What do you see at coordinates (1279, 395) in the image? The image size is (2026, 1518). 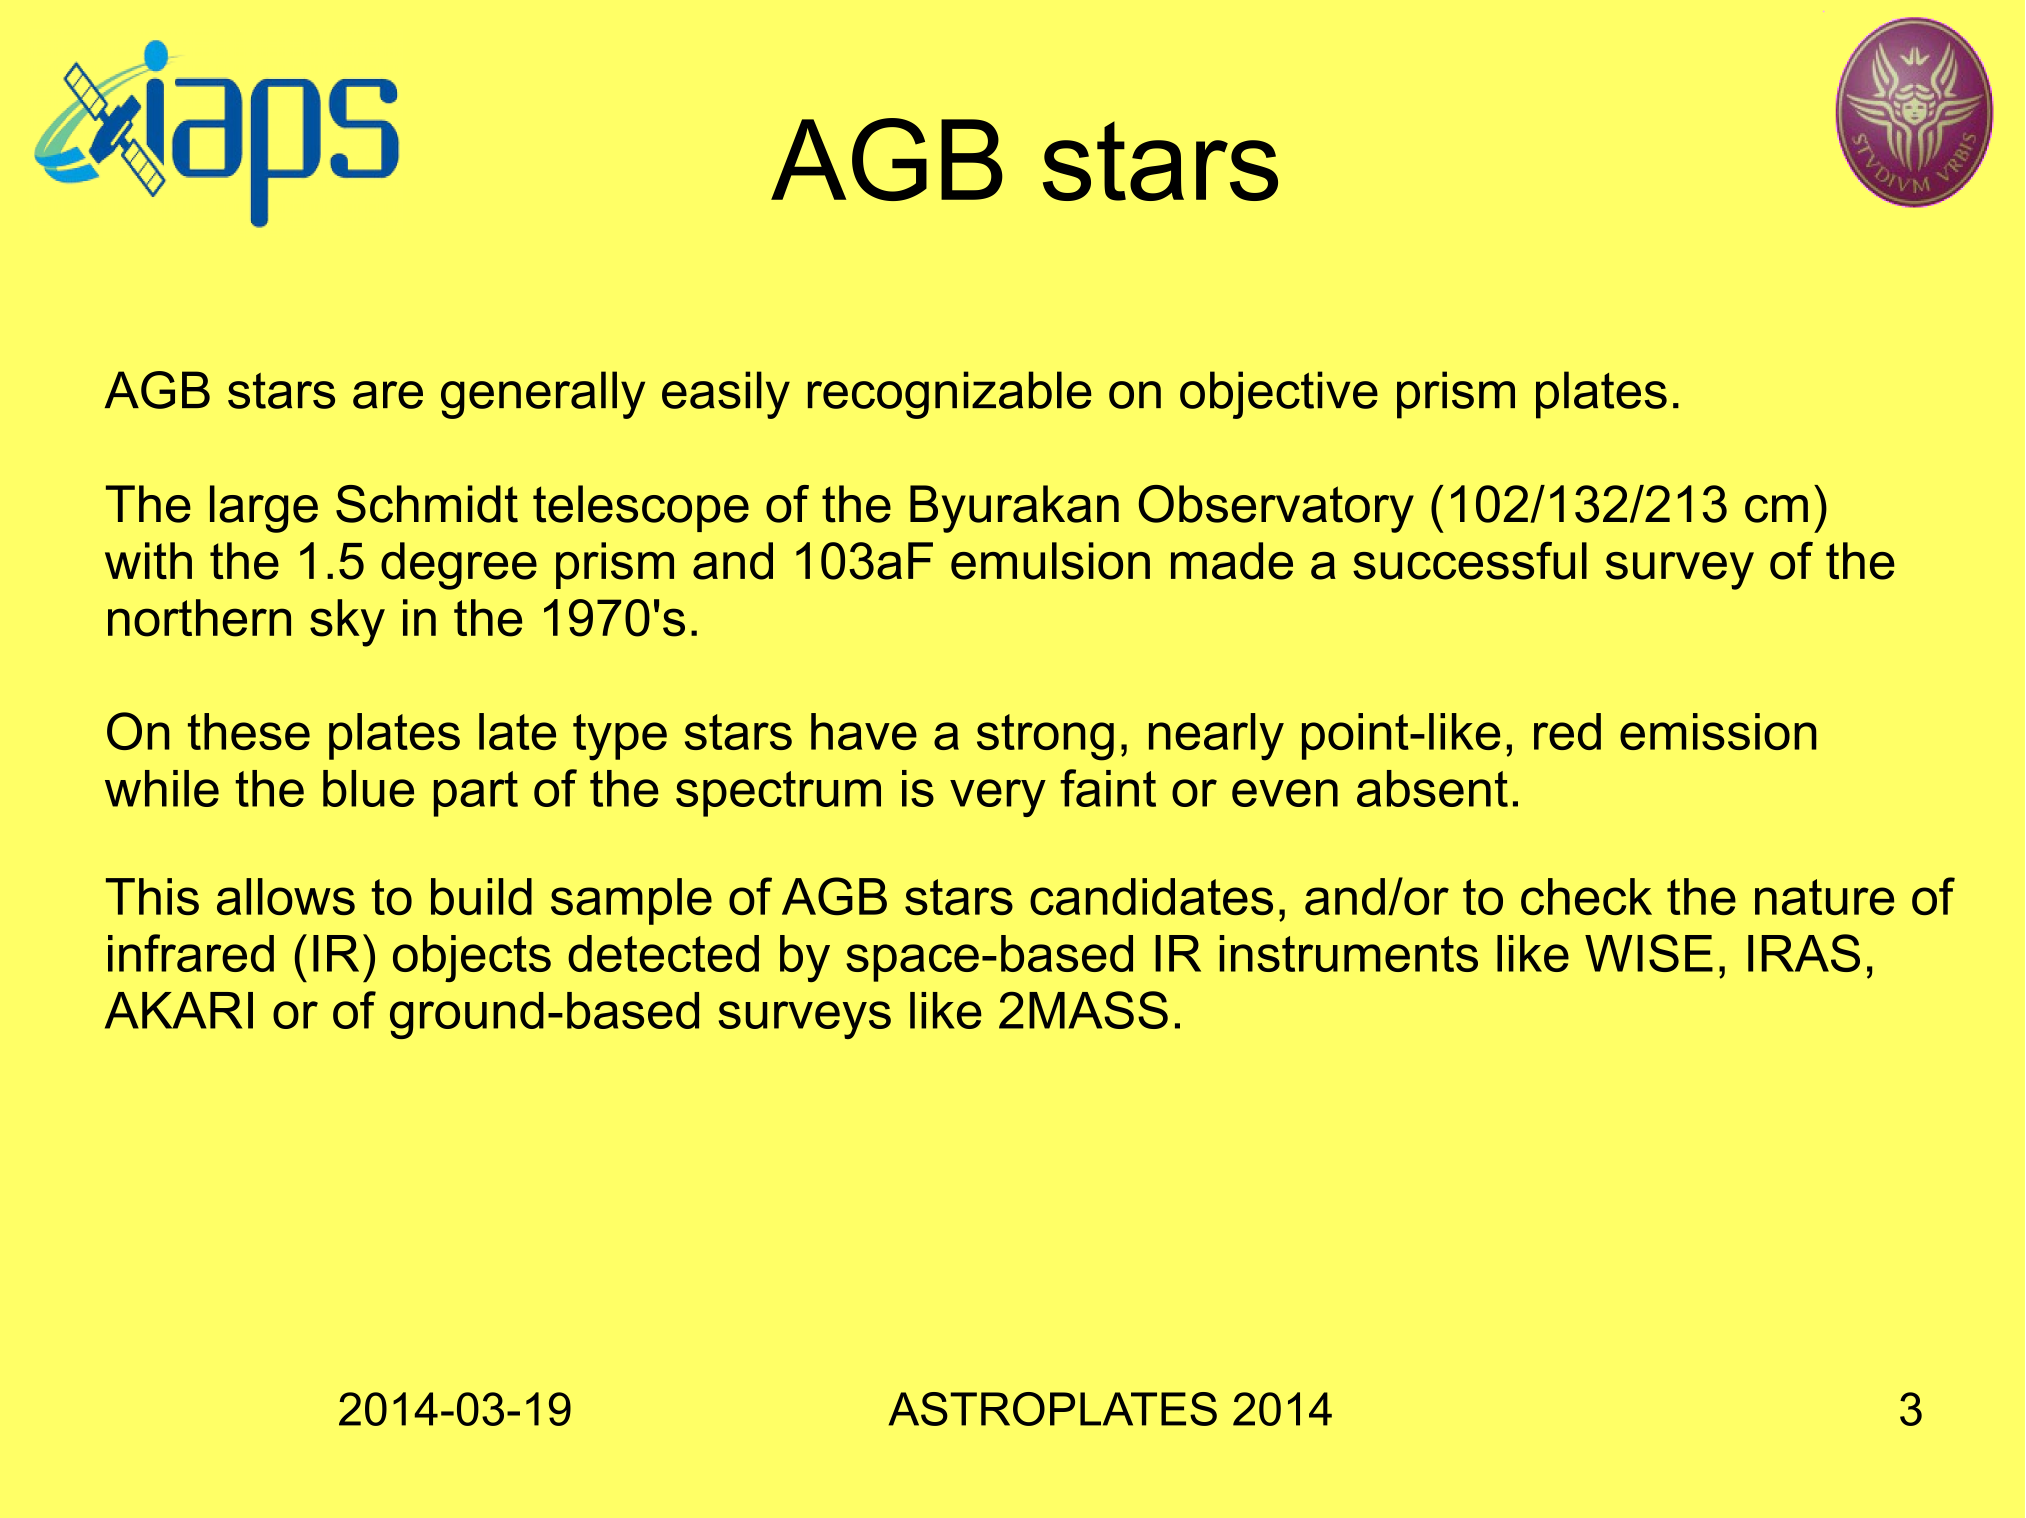 I see `objective` at bounding box center [1279, 395].
